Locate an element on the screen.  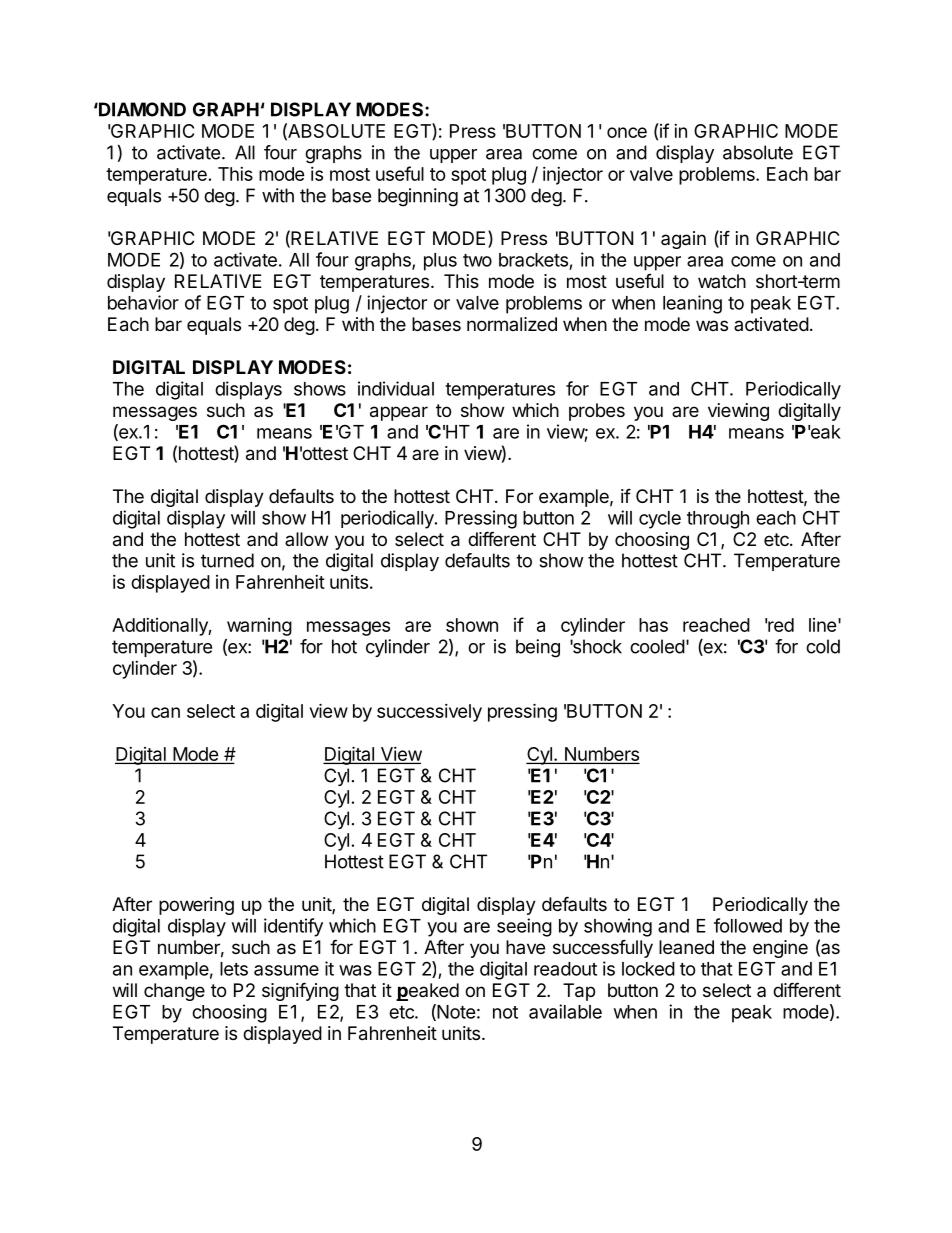
being is located at coordinates (538, 648).
